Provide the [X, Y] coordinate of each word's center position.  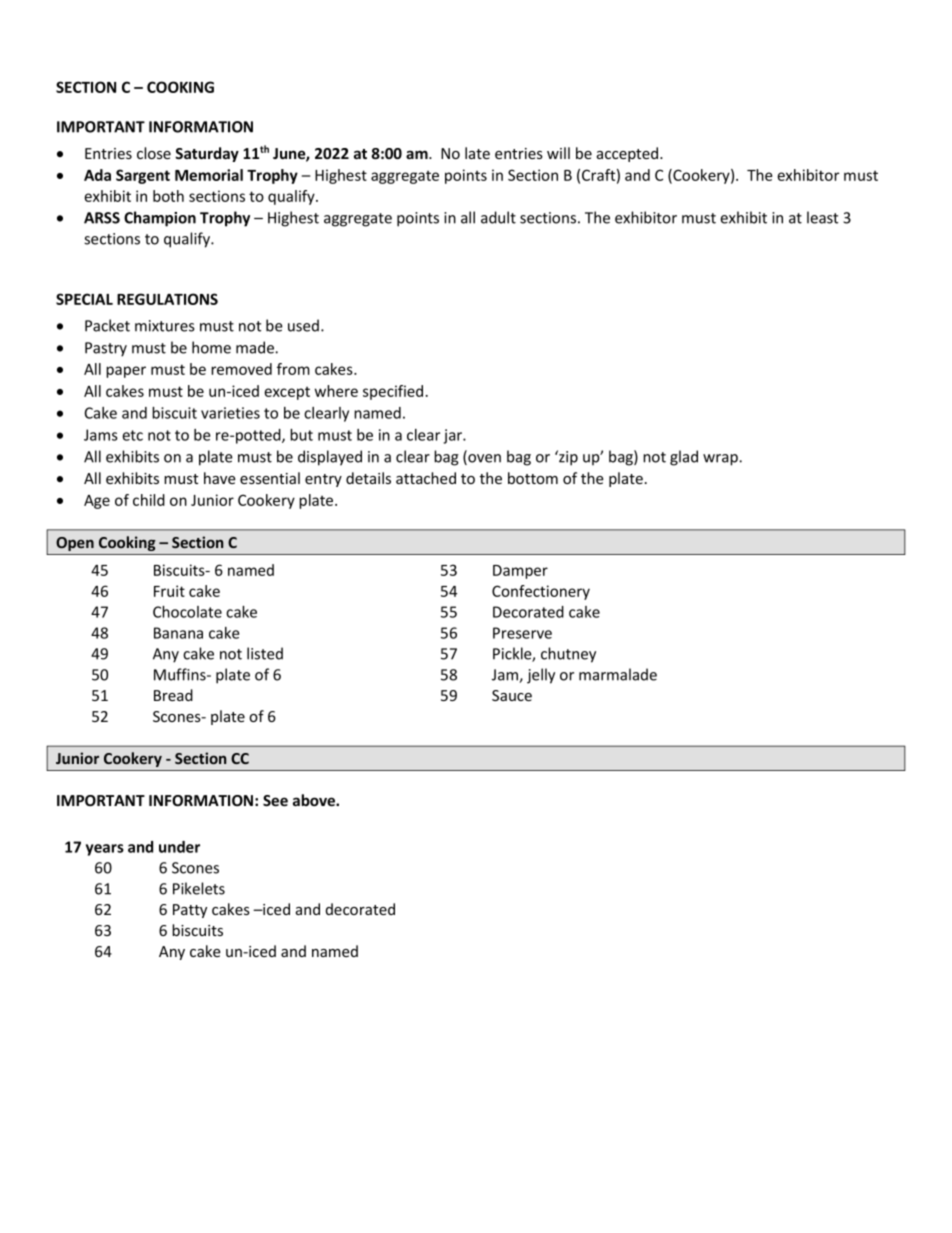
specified [393, 392]
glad [684, 458]
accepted [629, 154]
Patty [190, 911]
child [149, 500]
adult [498, 217]
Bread [173, 695]
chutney [568, 655]
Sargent [143, 176]
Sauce [512, 695]
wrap [721, 460]
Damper [520, 572]
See [275, 800]
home [211, 347]
